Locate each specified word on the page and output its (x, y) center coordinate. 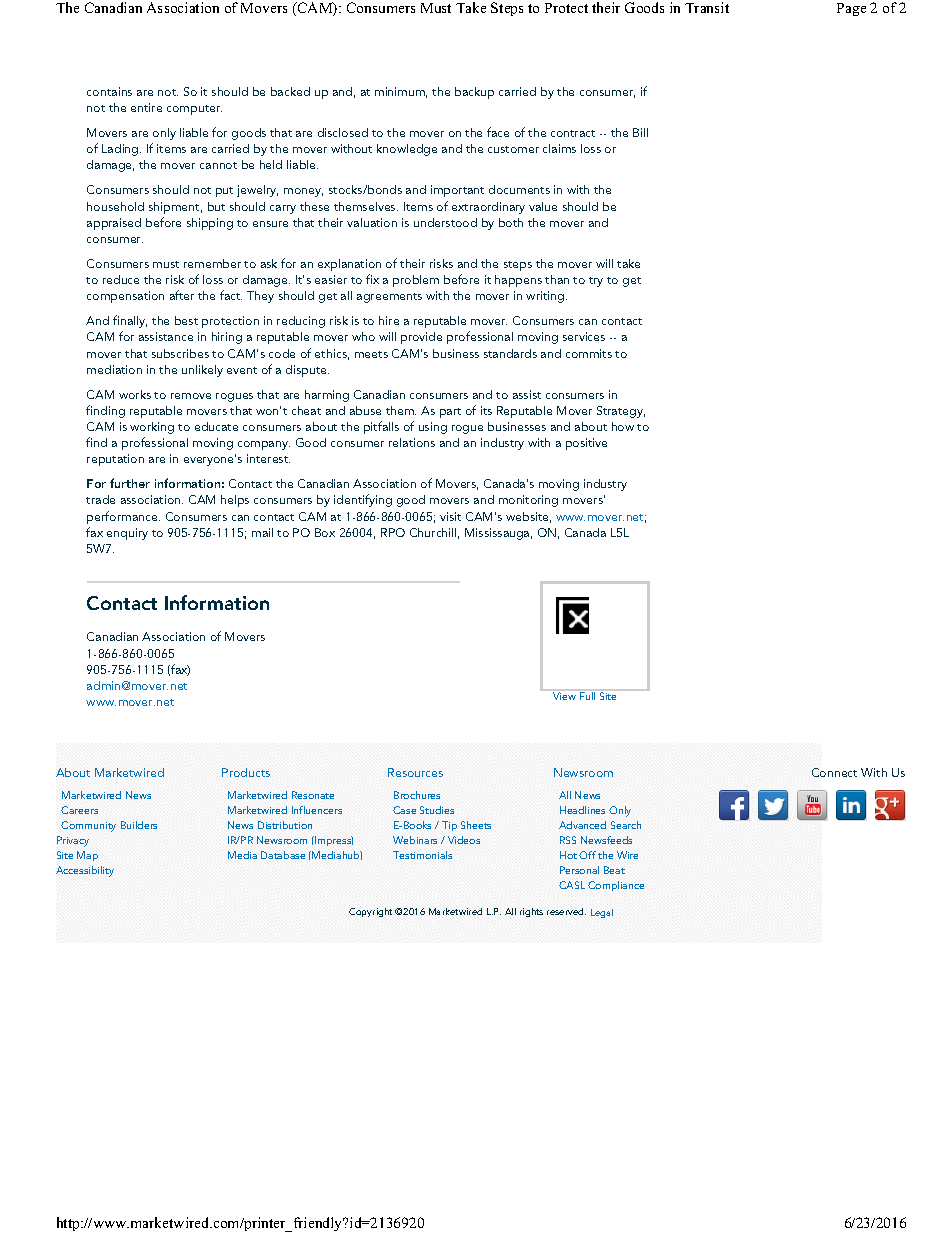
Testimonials (422, 855)
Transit (707, 7)
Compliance (616, 886)
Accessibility (85, 871)
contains (109, 91)
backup (474, 93)
